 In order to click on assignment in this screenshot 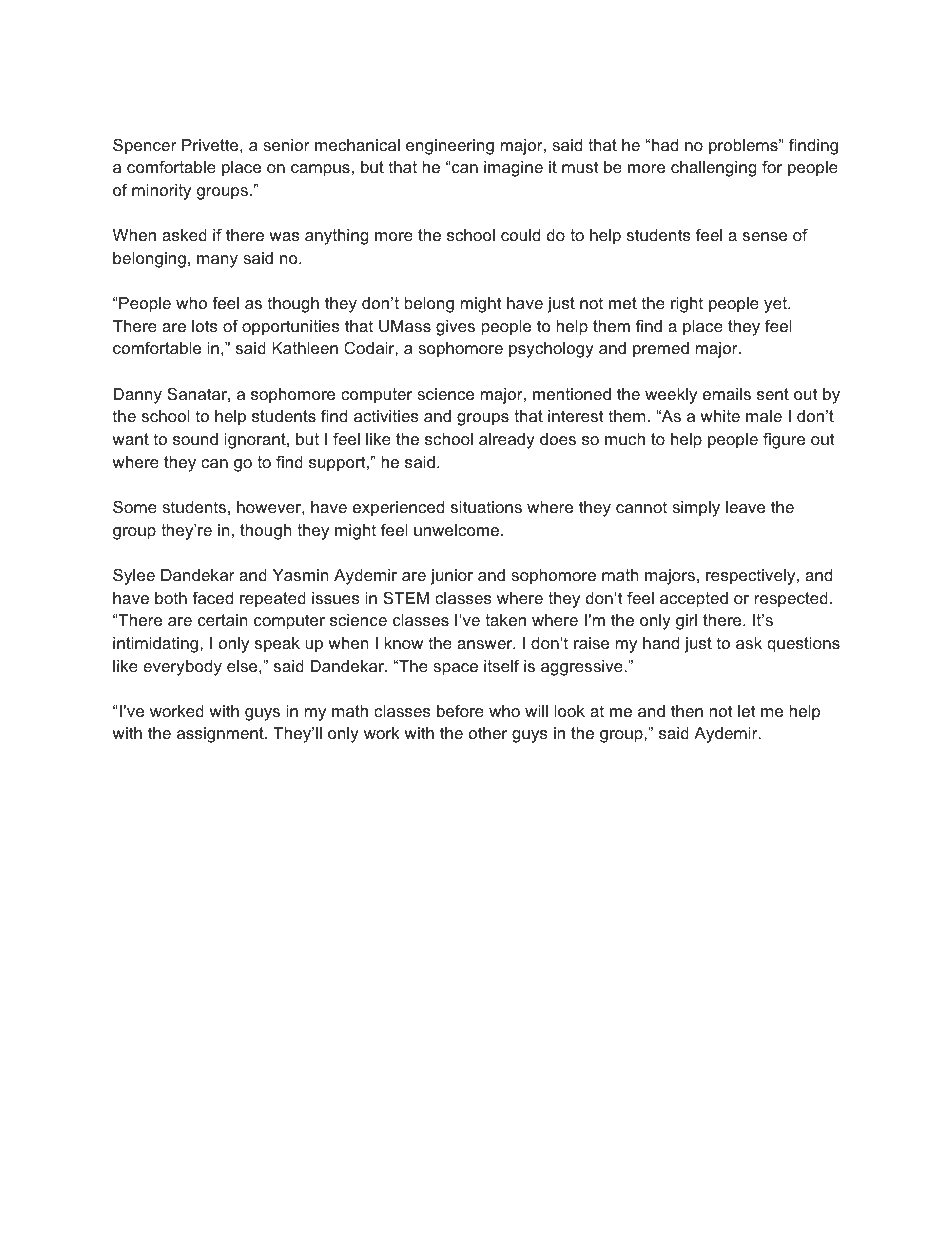, I will do `click(221, 735)`.
